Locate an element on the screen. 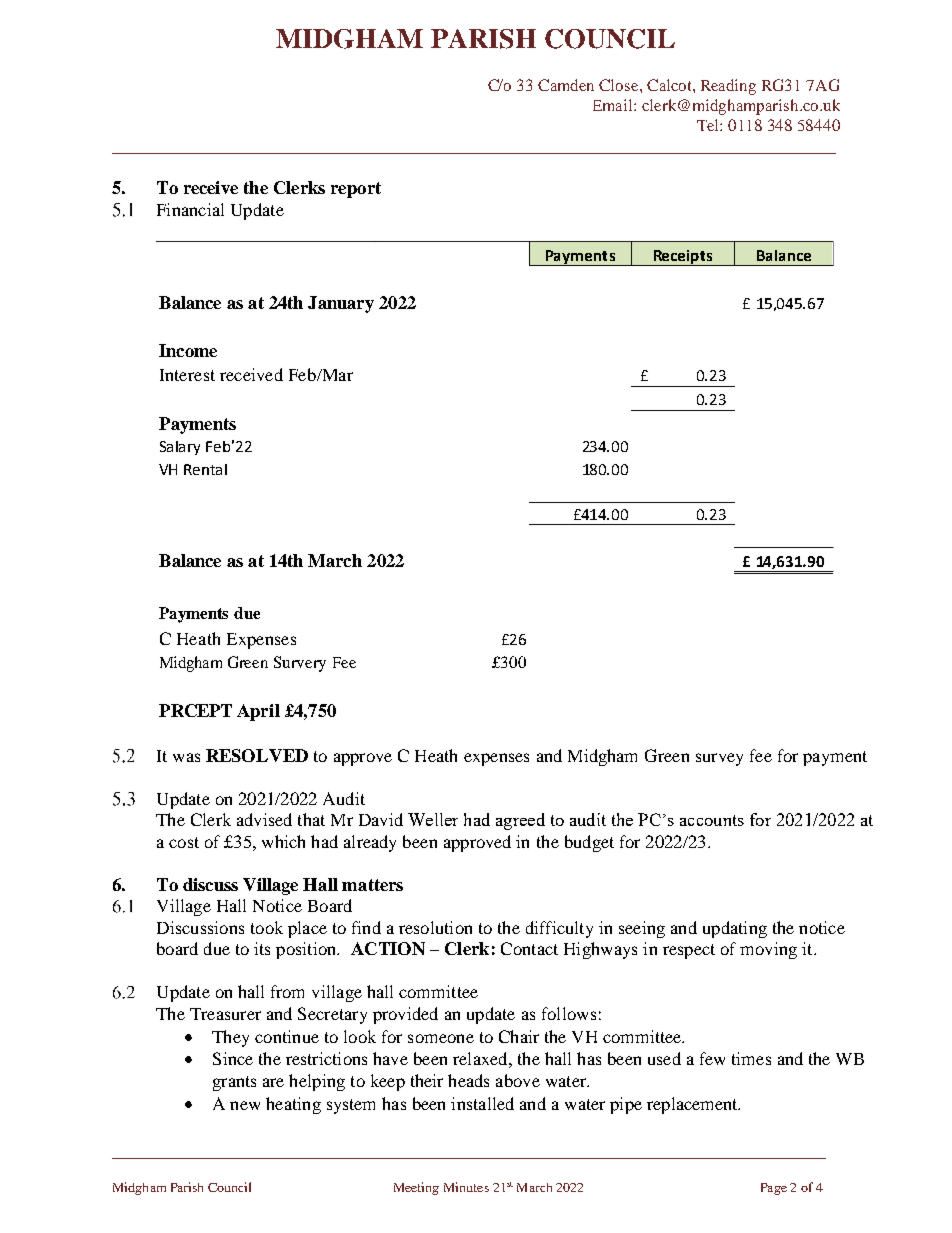  Weller is located at coordinates (433, 819).
